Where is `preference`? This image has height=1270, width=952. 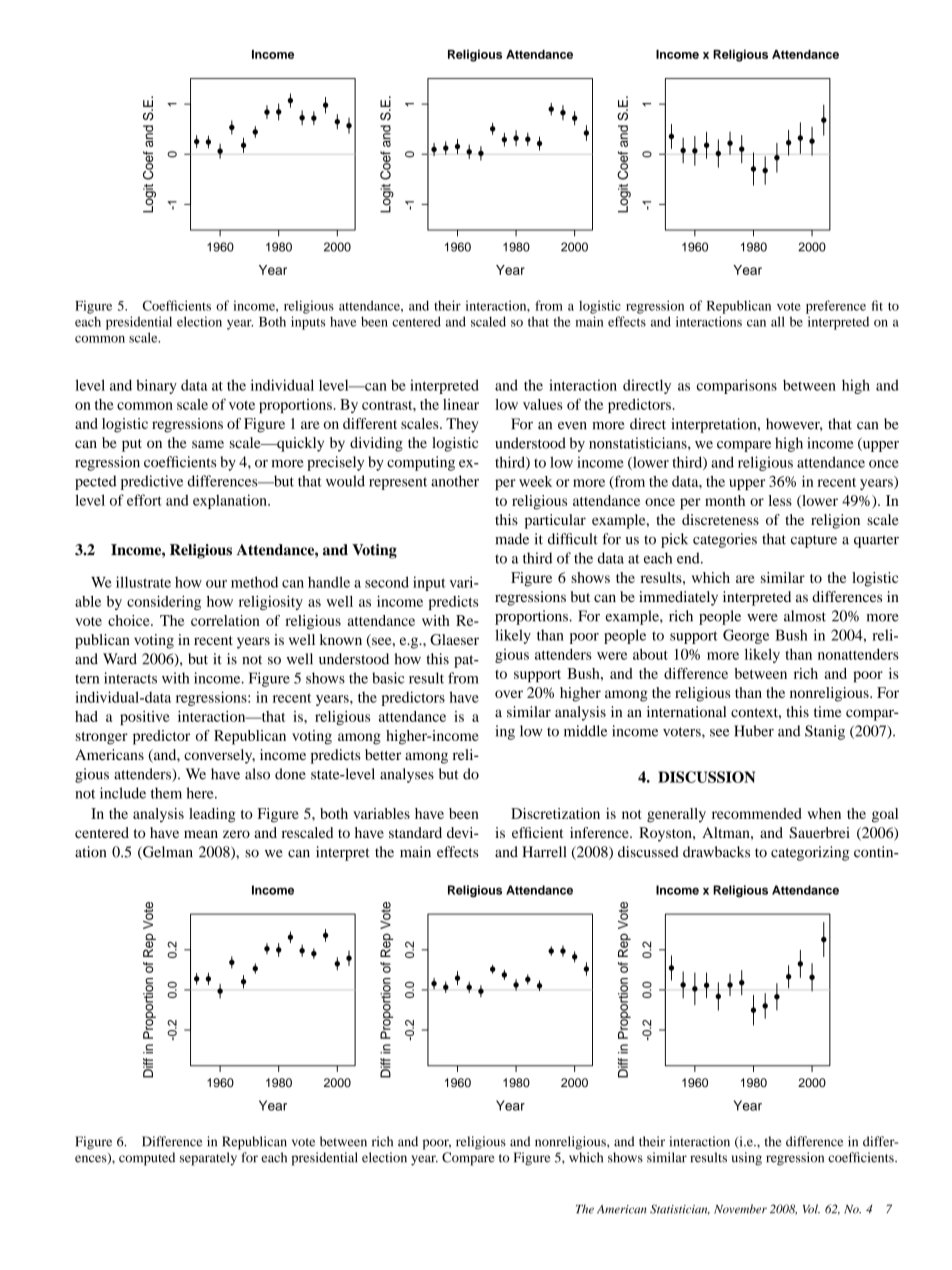
preference is located at coordinates (836, 307).
